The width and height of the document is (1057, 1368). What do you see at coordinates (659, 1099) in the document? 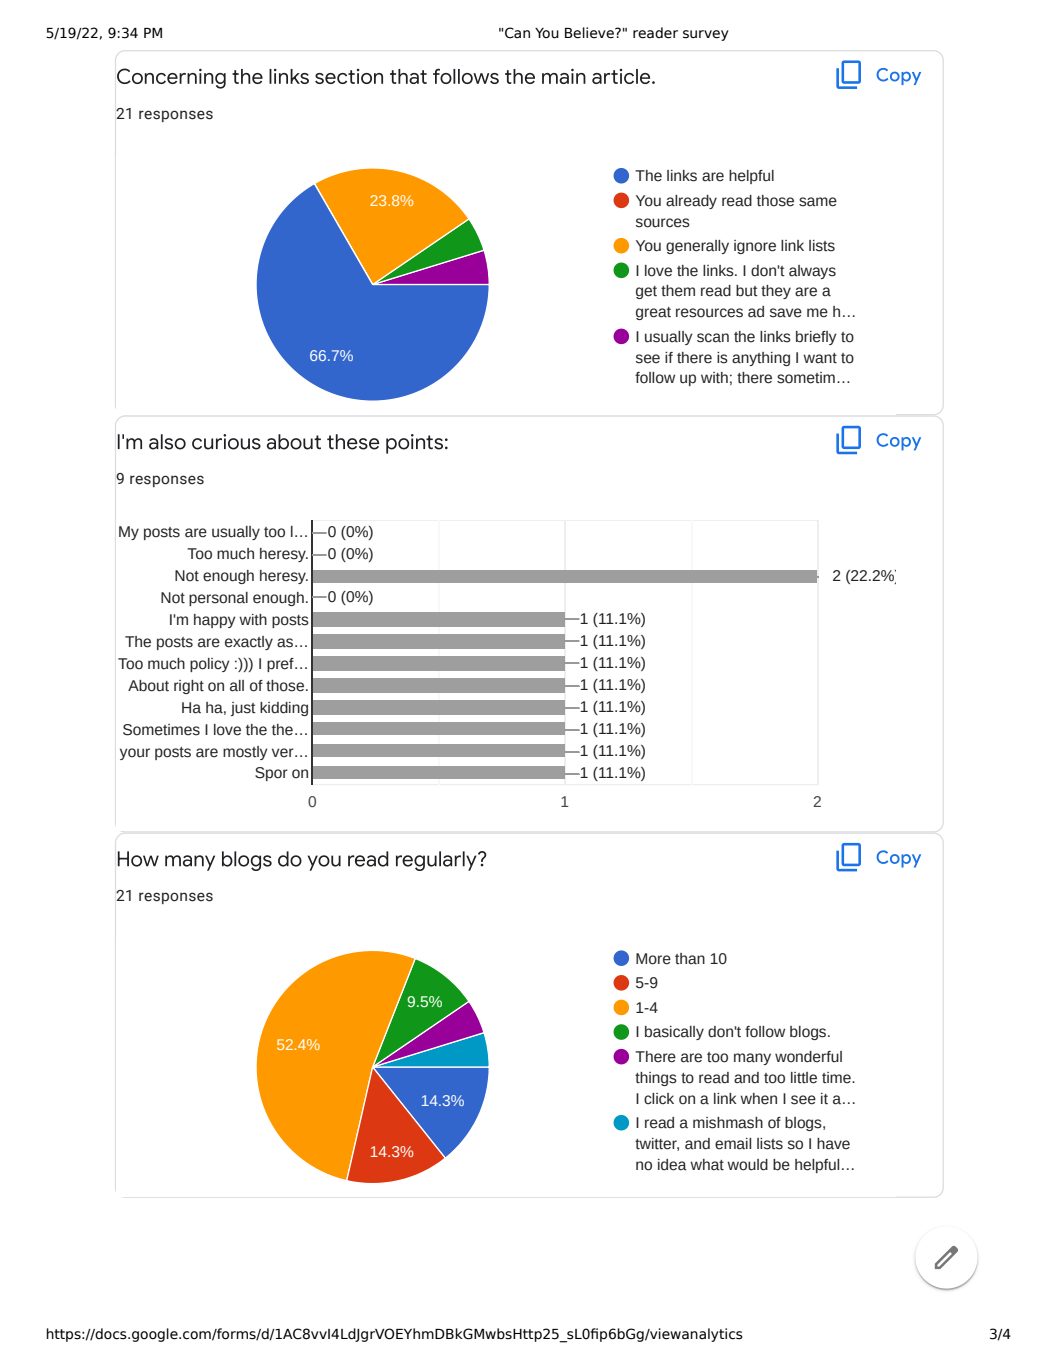
I see `click` at bounding box center [659, 1099].
